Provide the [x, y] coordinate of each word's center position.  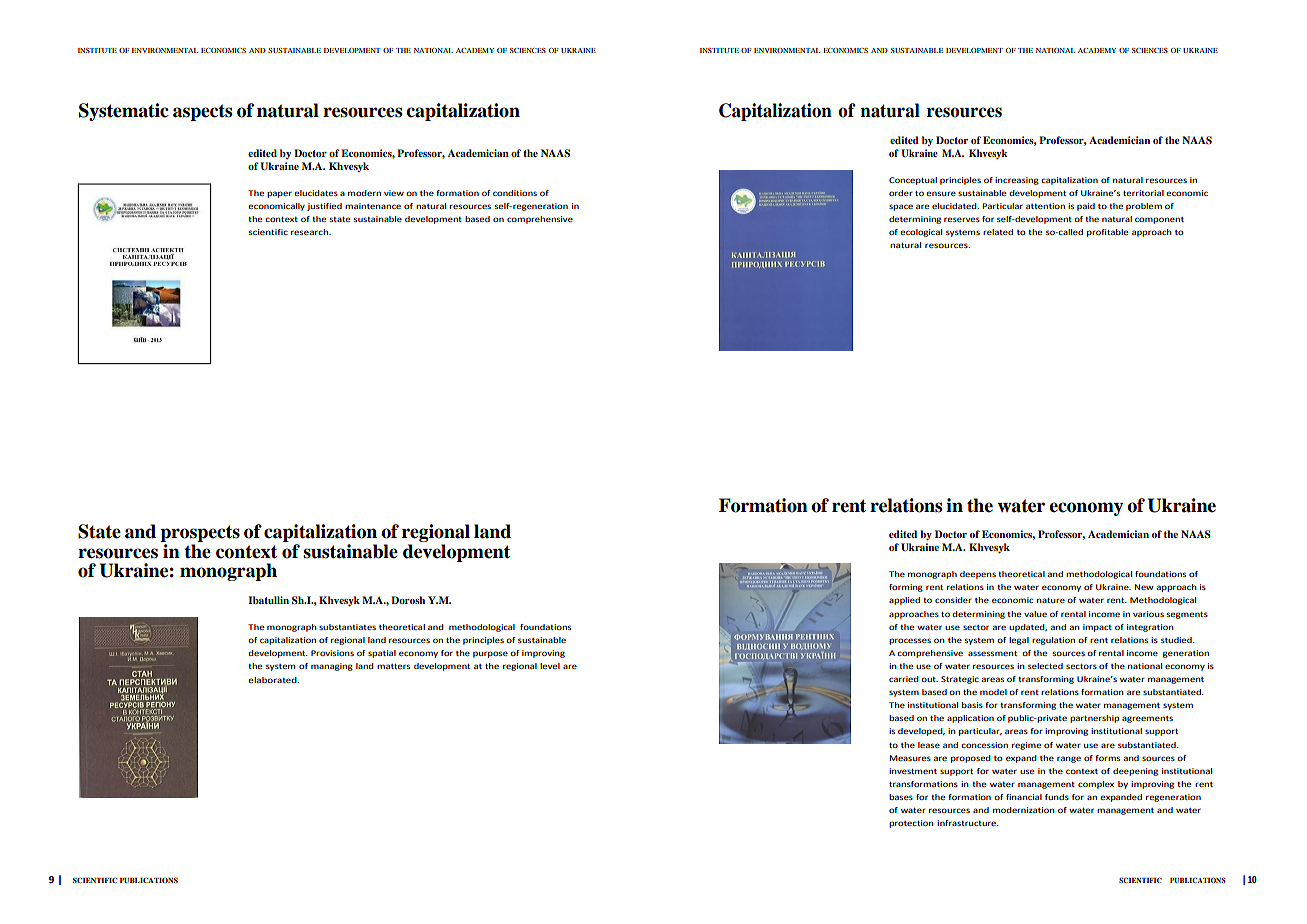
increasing [1017, 181]
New [1144, 587]
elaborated [273, 680]
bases [901, 797]
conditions [515, 193]
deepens [978, 575]
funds [1057, 797]
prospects [200, 535]
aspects [203, 112]
